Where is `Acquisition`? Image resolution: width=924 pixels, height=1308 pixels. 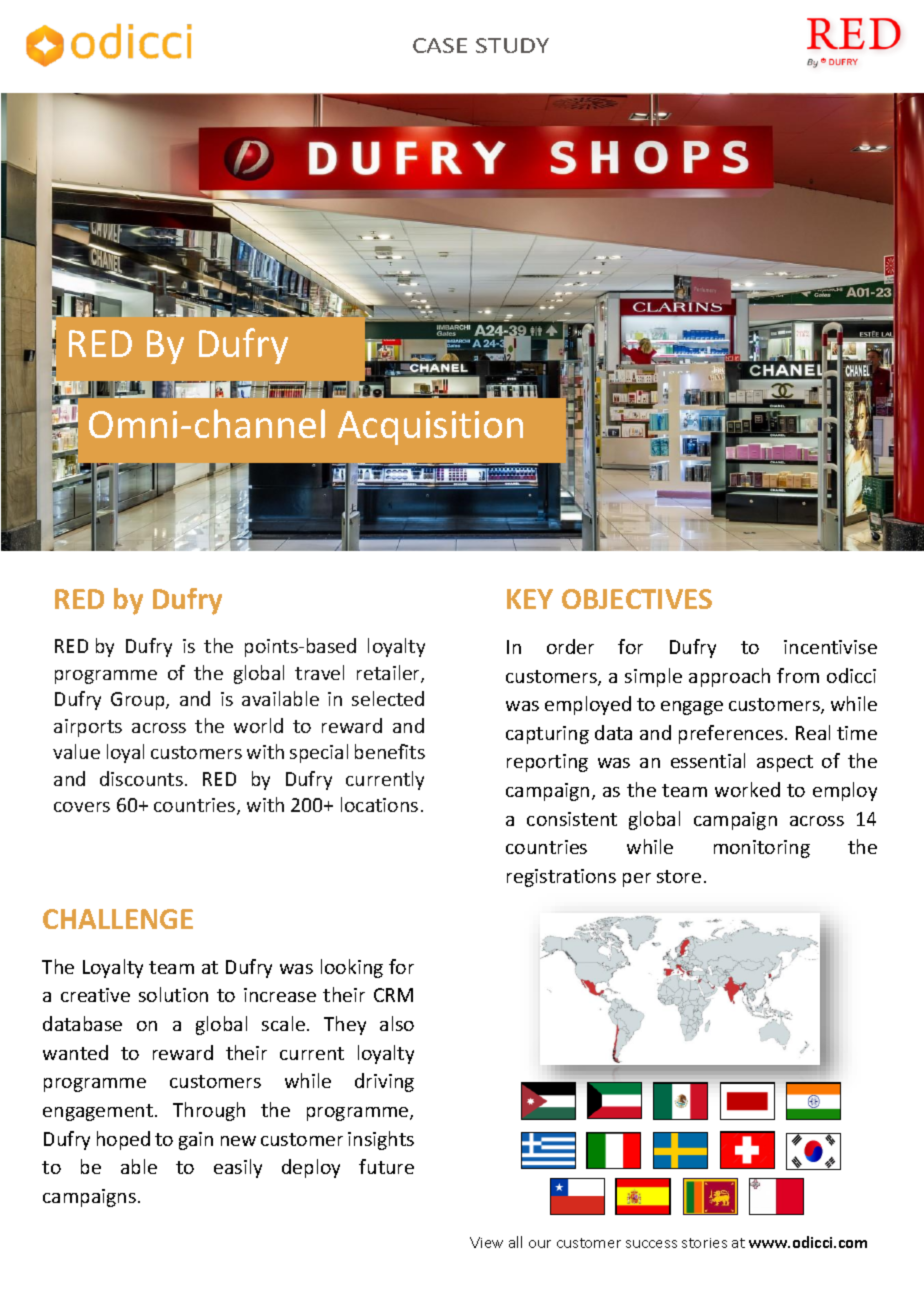 Acquisition is located at coordinates (430, 428).
